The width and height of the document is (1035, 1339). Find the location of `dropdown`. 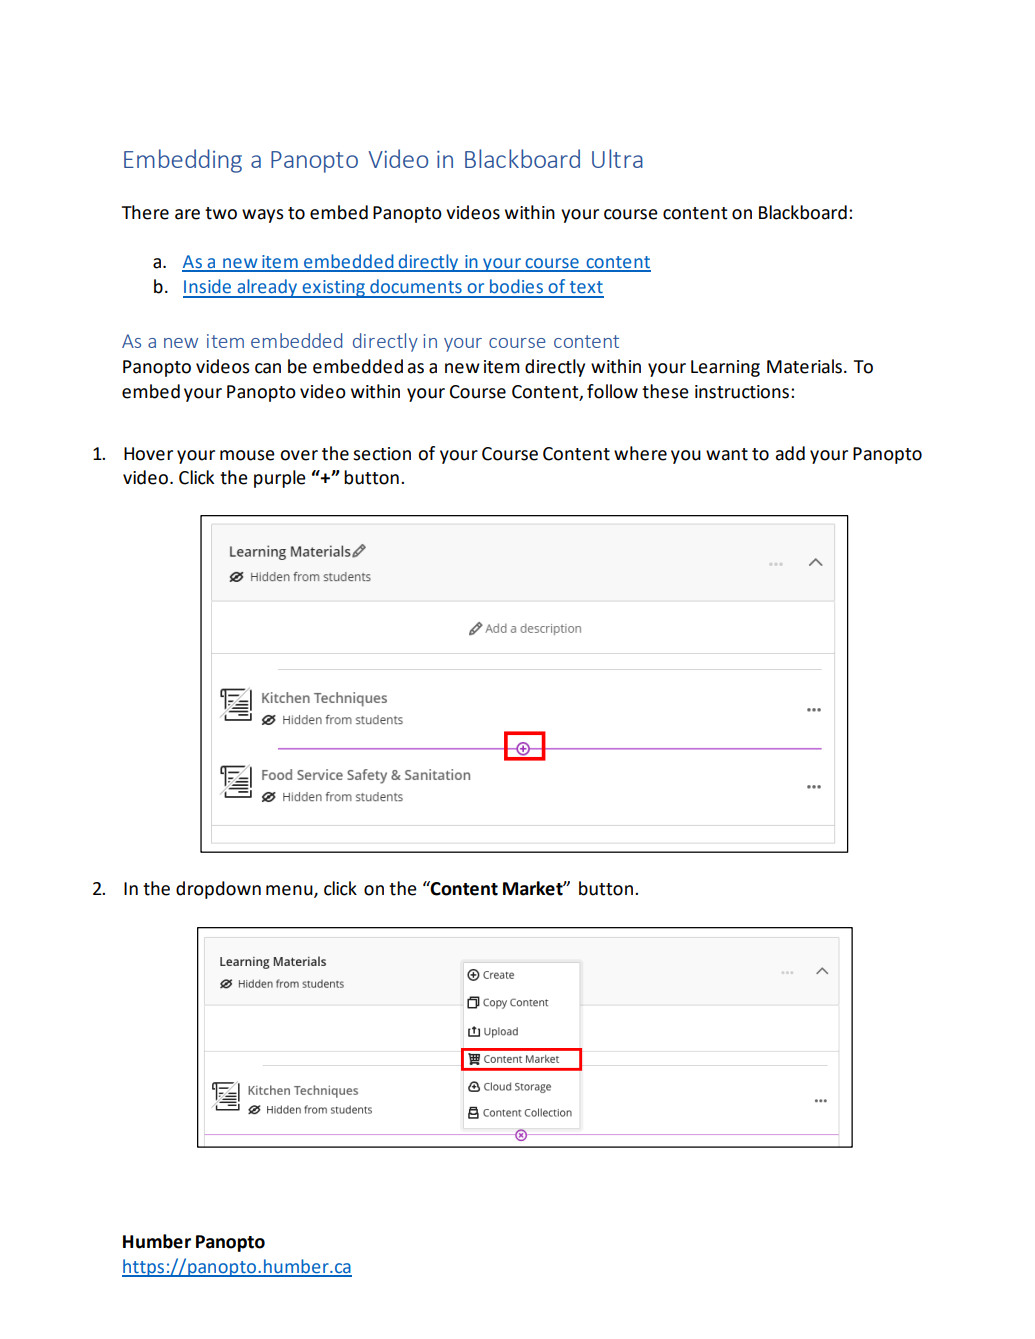

dropdown is located at coordinates (218, 890).
